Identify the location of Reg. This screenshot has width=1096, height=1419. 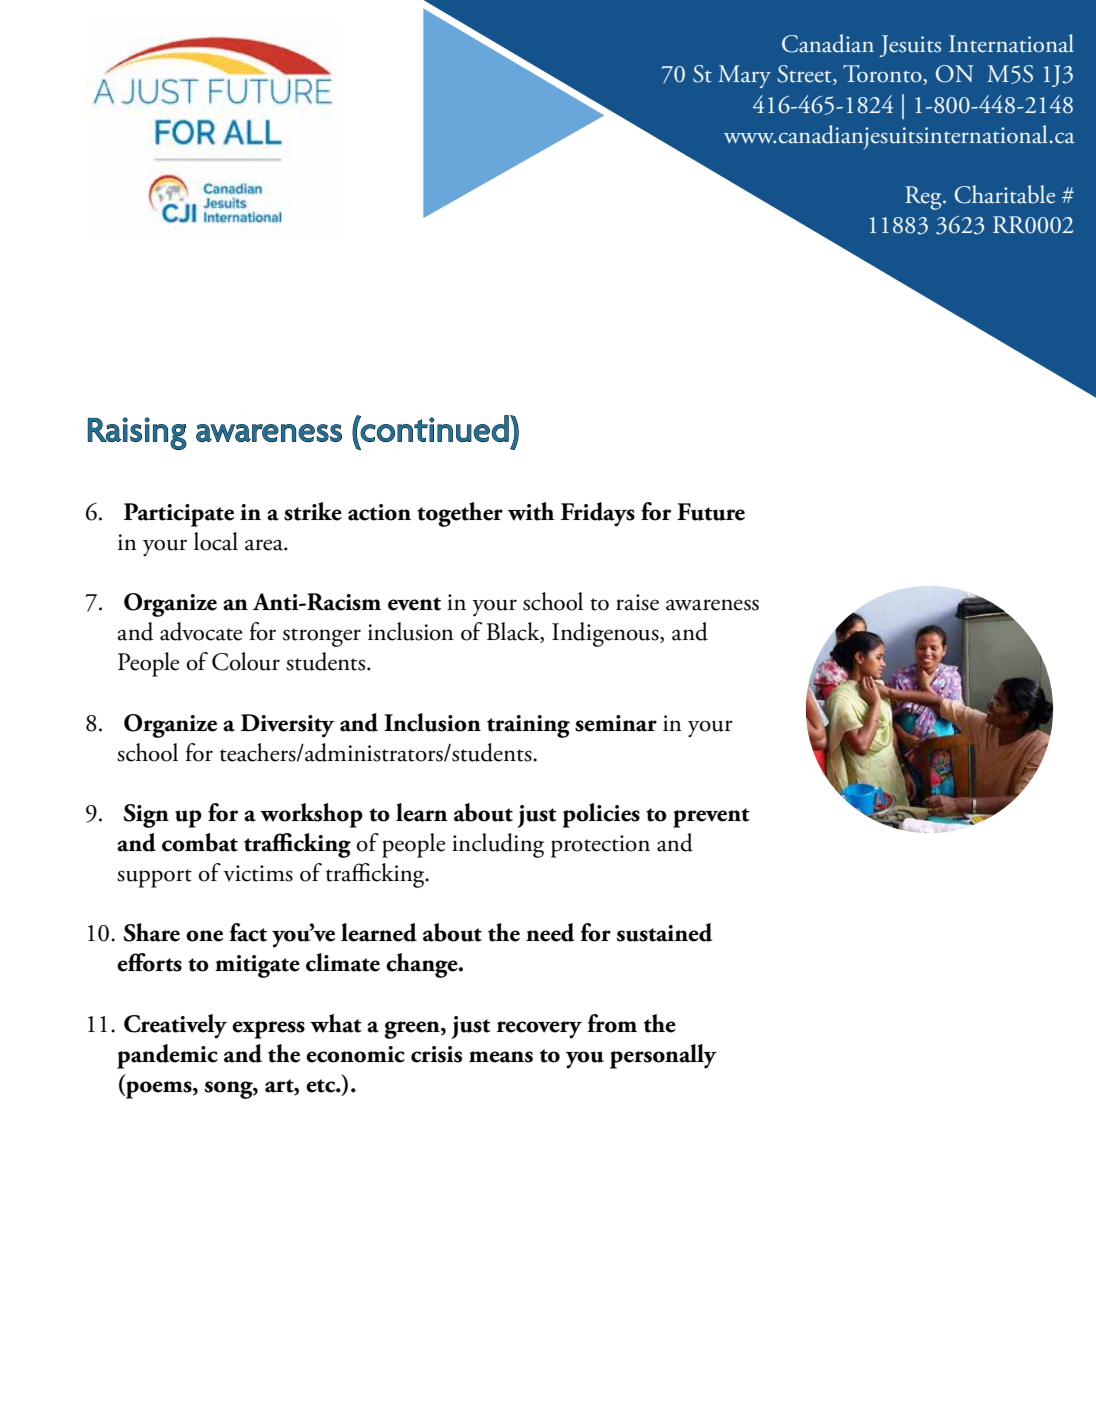
(924, 198).
